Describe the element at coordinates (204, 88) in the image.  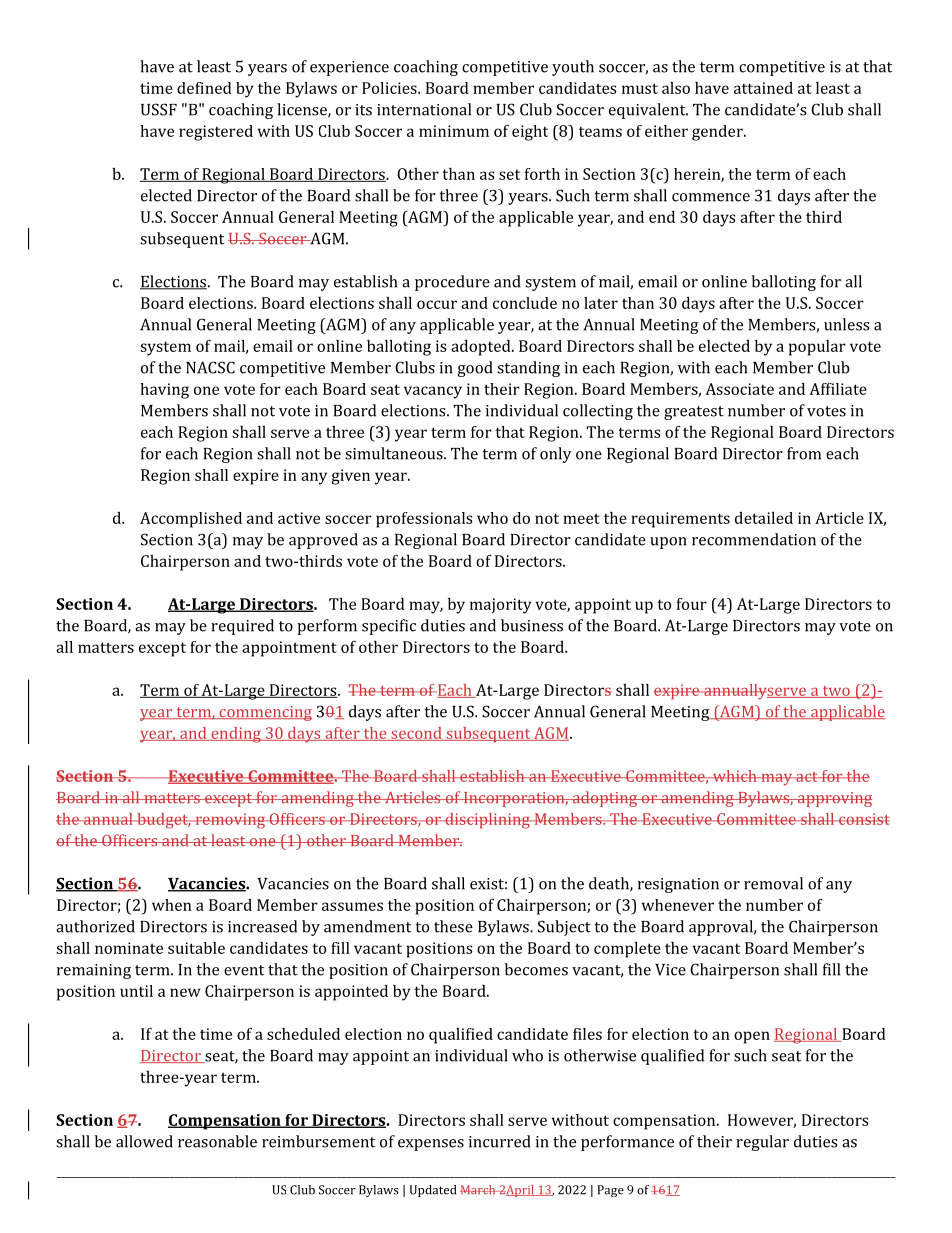
I see `defined` at that location.
